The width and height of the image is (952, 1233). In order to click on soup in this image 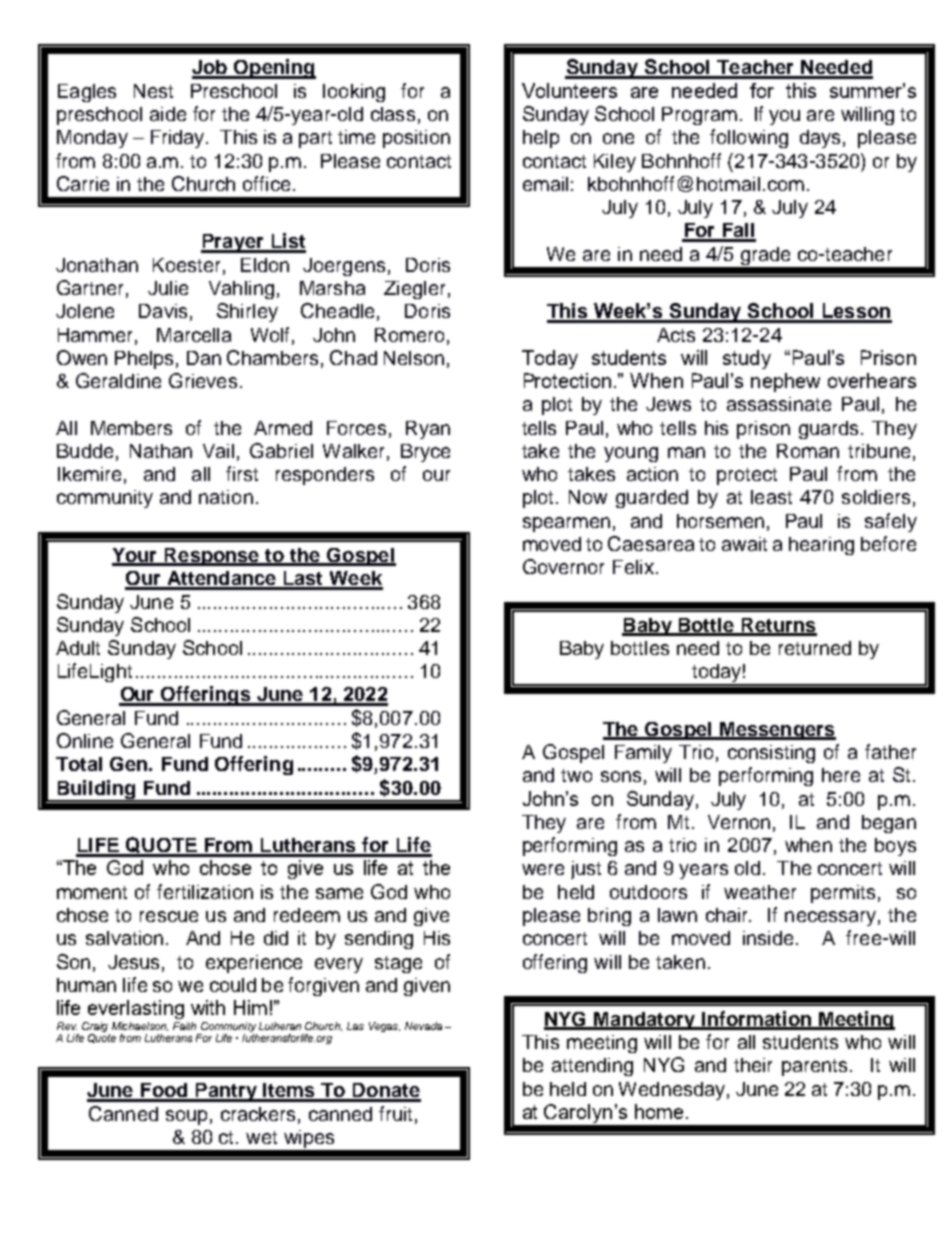, I will do `click(186, 1117)`.
